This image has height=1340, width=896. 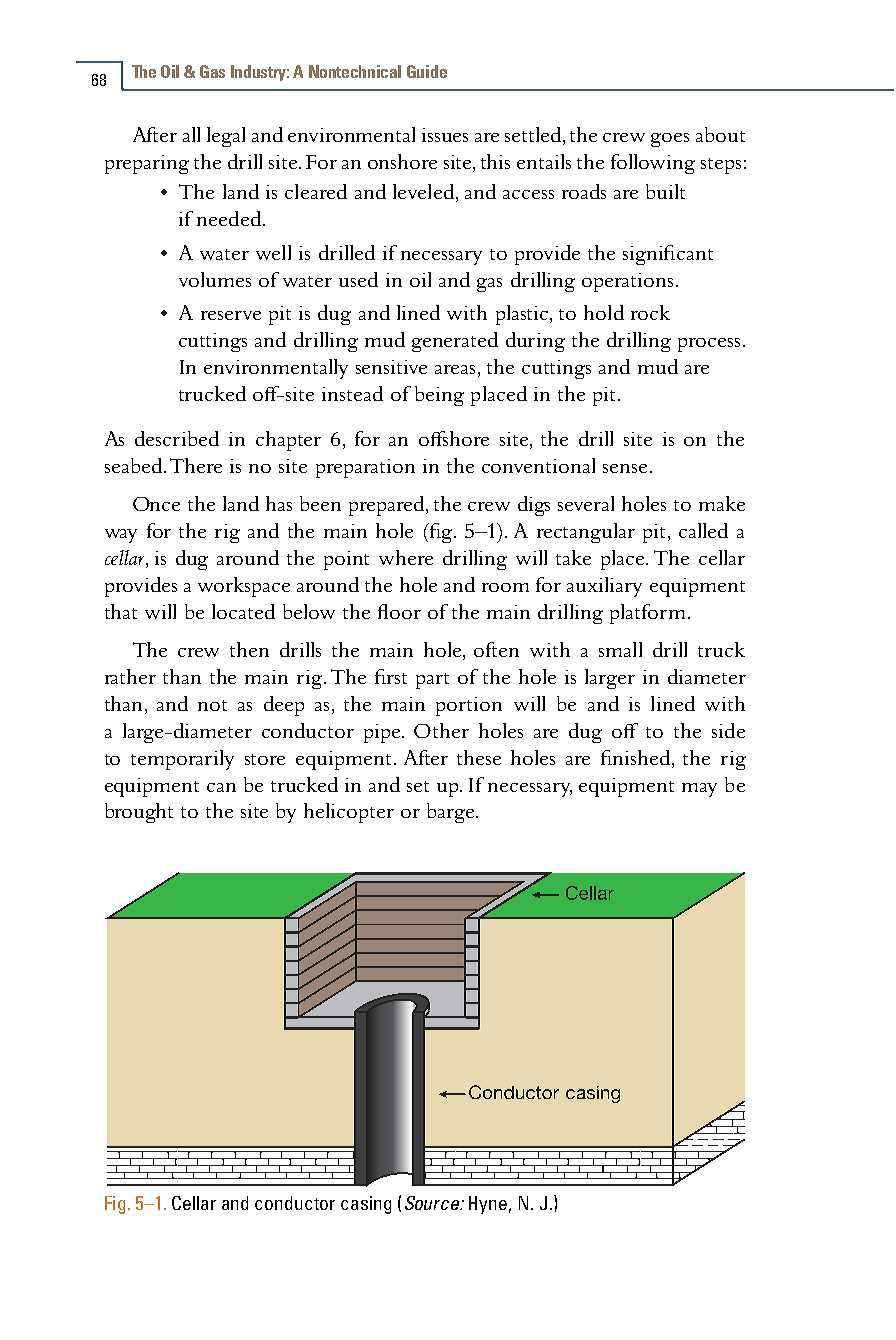 I want to click on offshore, so click(x=454, y=438).
